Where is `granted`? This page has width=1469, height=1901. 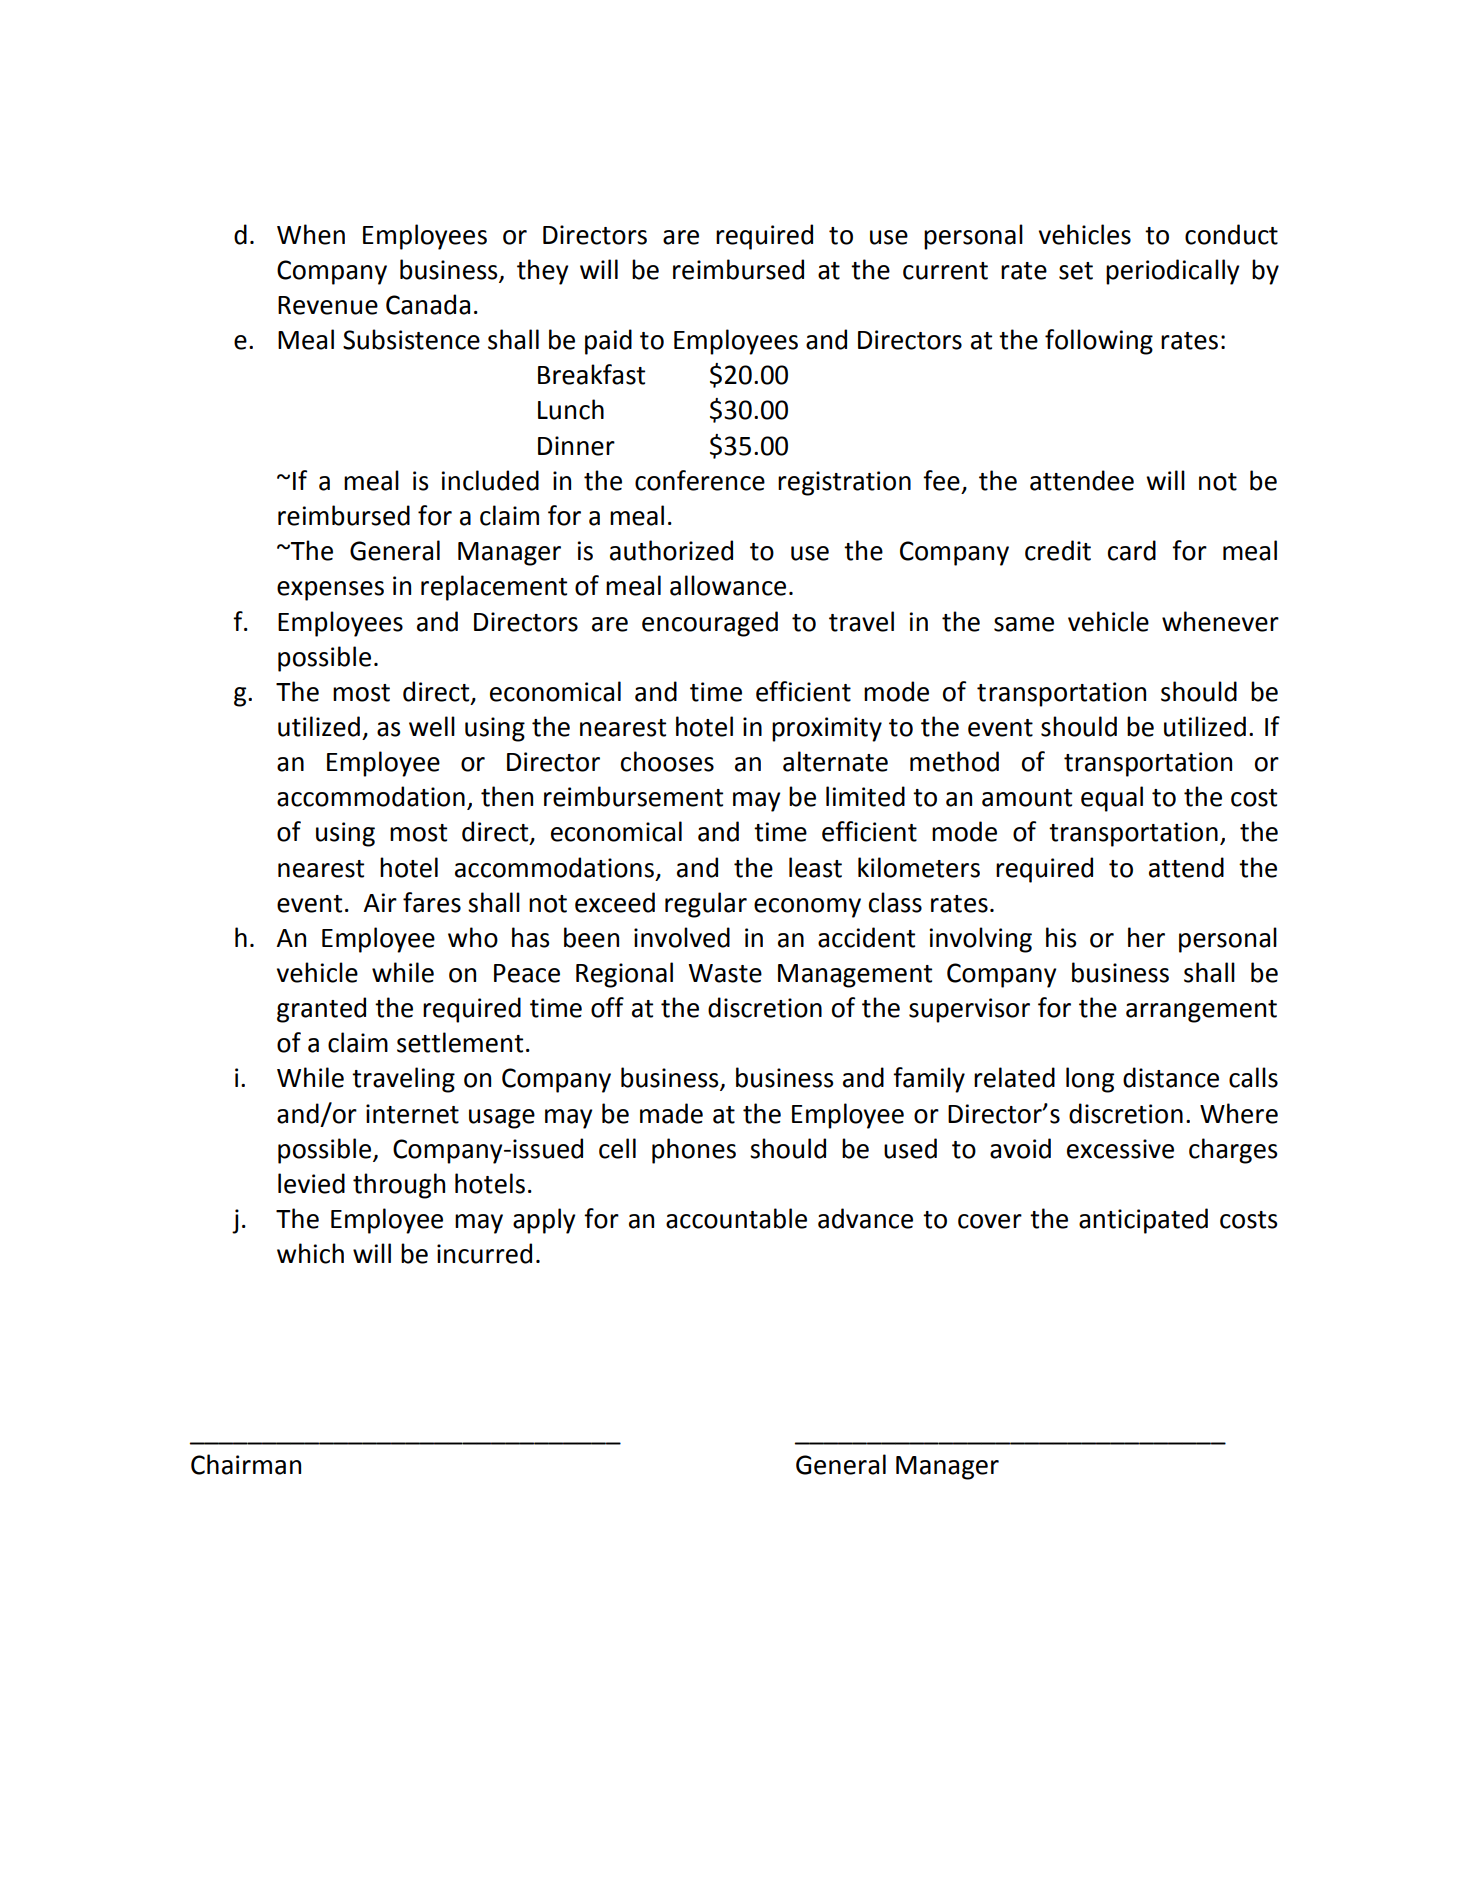
granted is located at coordinates (321, 1010).
